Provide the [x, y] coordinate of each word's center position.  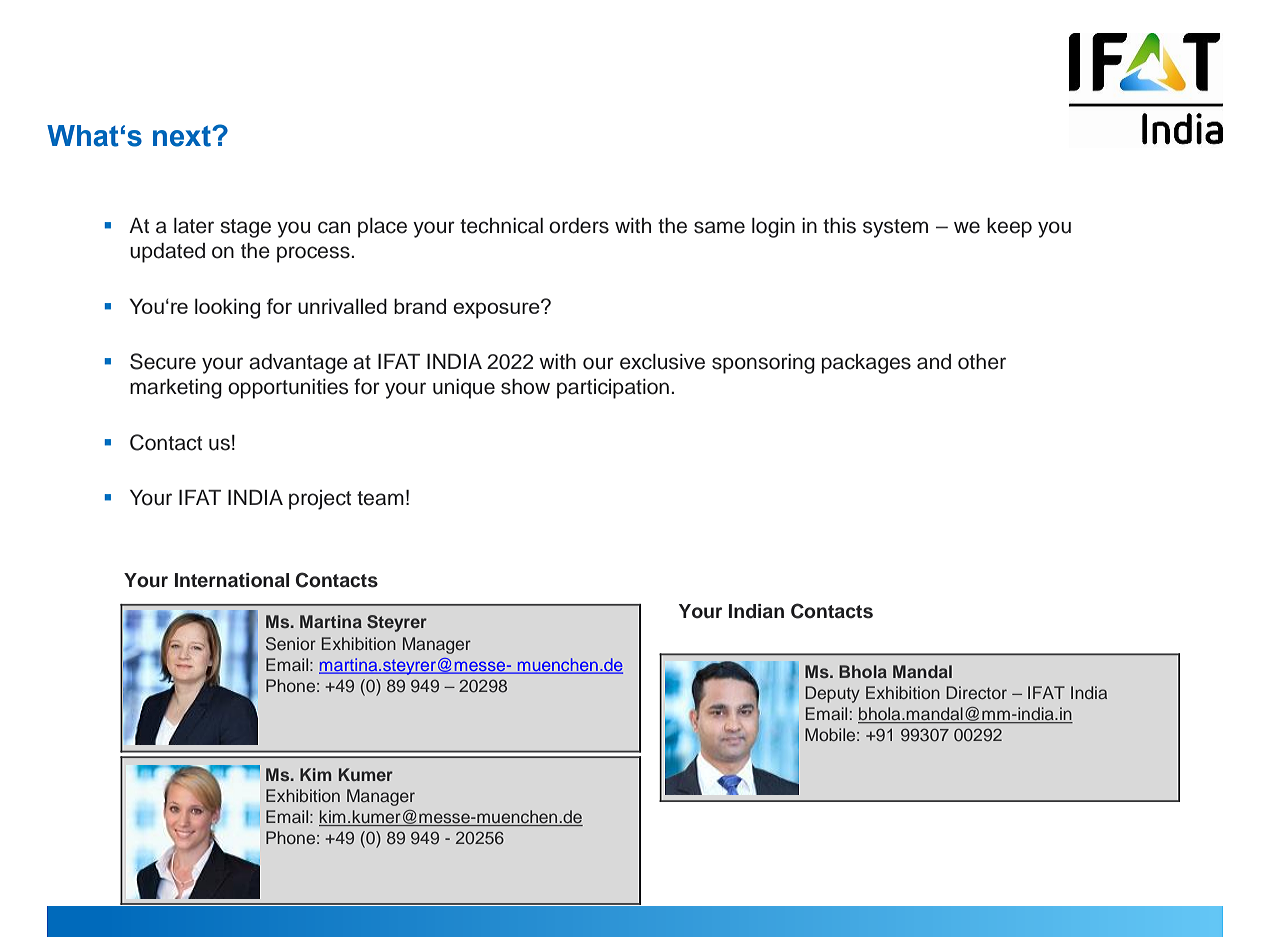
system [895, 228]
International [232, 580]
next [183, 136]
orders [579, 226]
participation [613, 389]
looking [227, 308]
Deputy [832, 694]
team [380, 498]
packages [866, 364]
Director [976, 692]
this [839, 226]
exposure [497, 309]
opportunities [288, 389]
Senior [291, 644]
